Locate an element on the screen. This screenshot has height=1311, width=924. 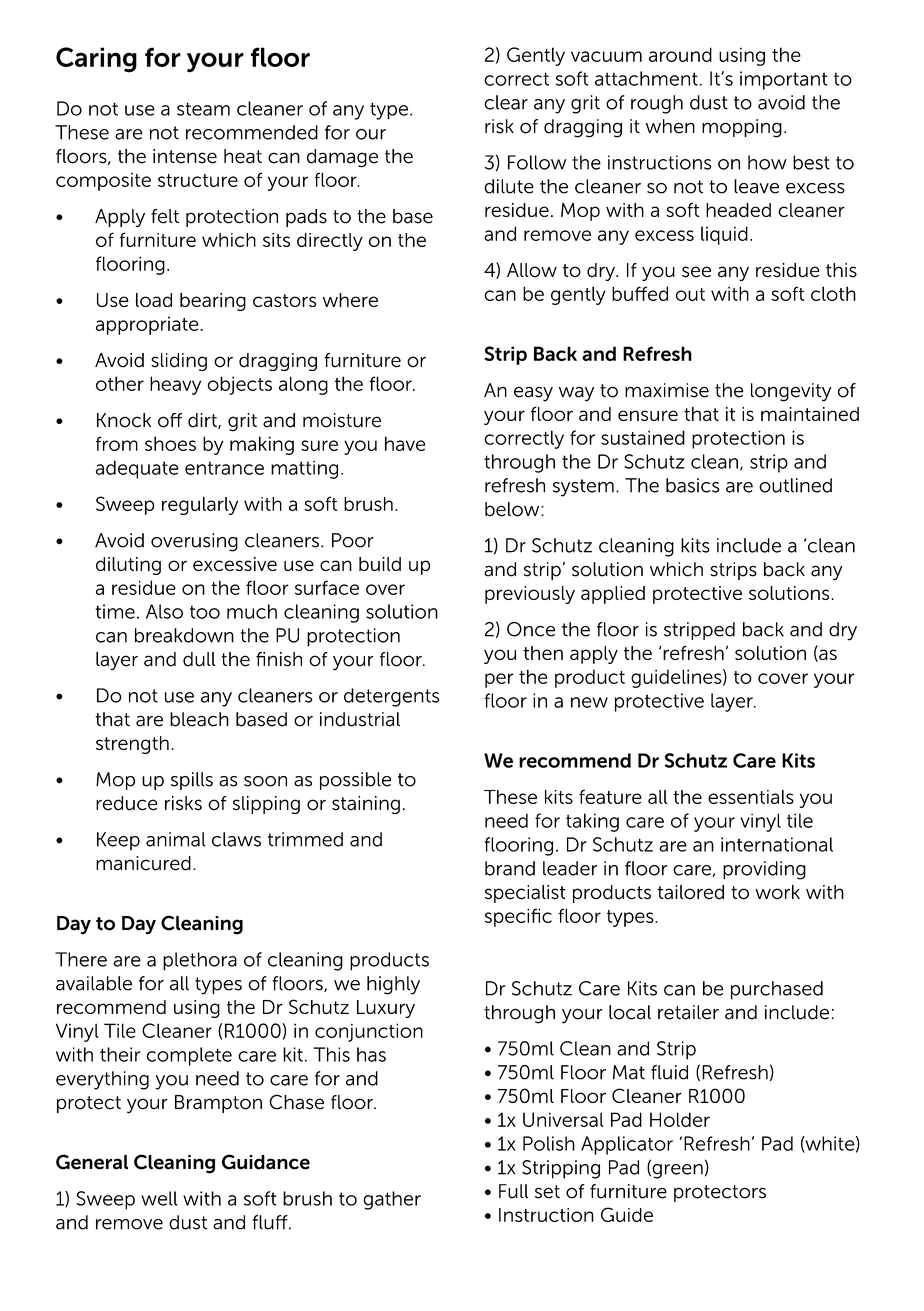
clear is located at coordinates (506, 102).
